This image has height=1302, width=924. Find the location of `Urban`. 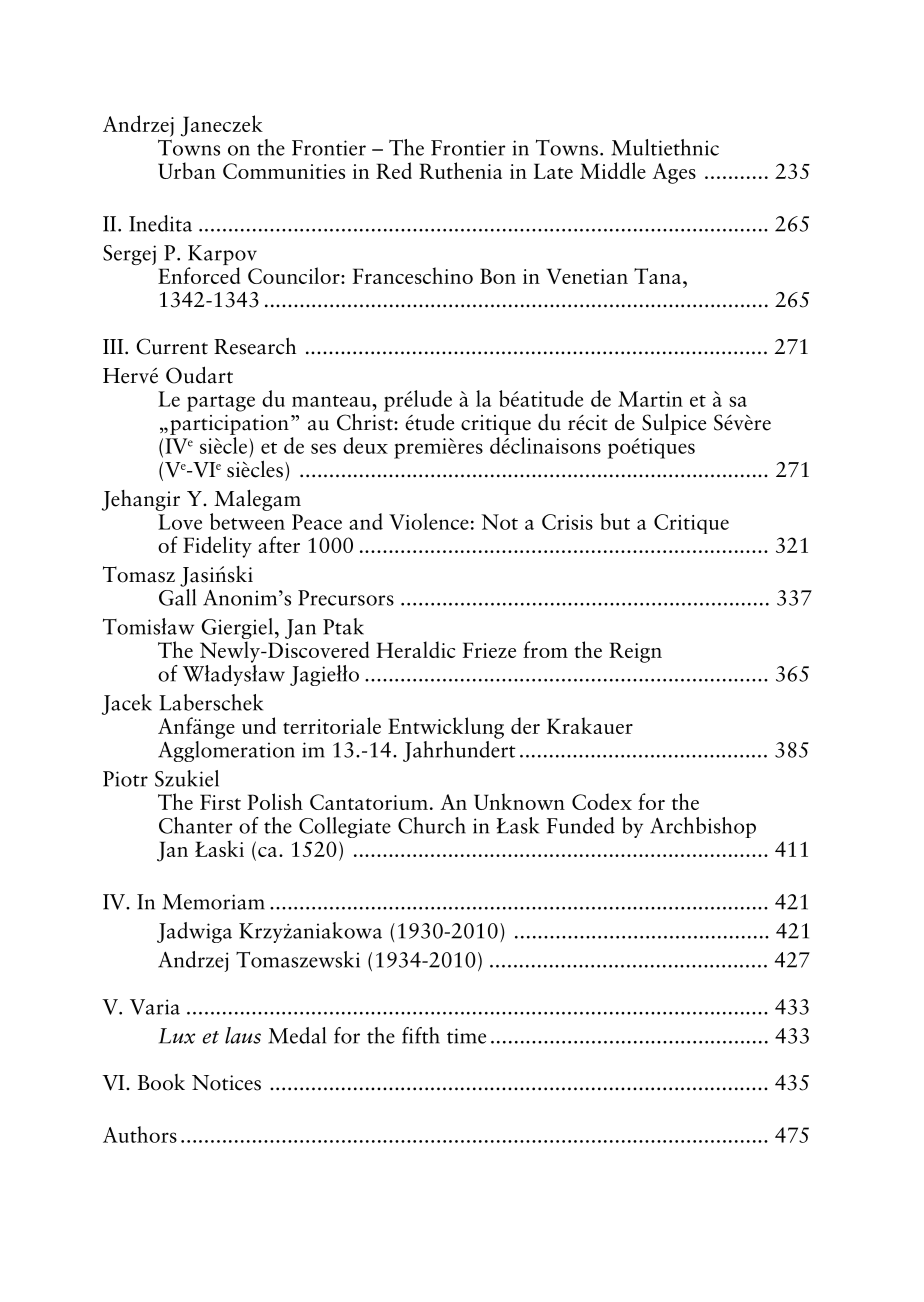

Urban is located at coordinates (187, 170).
